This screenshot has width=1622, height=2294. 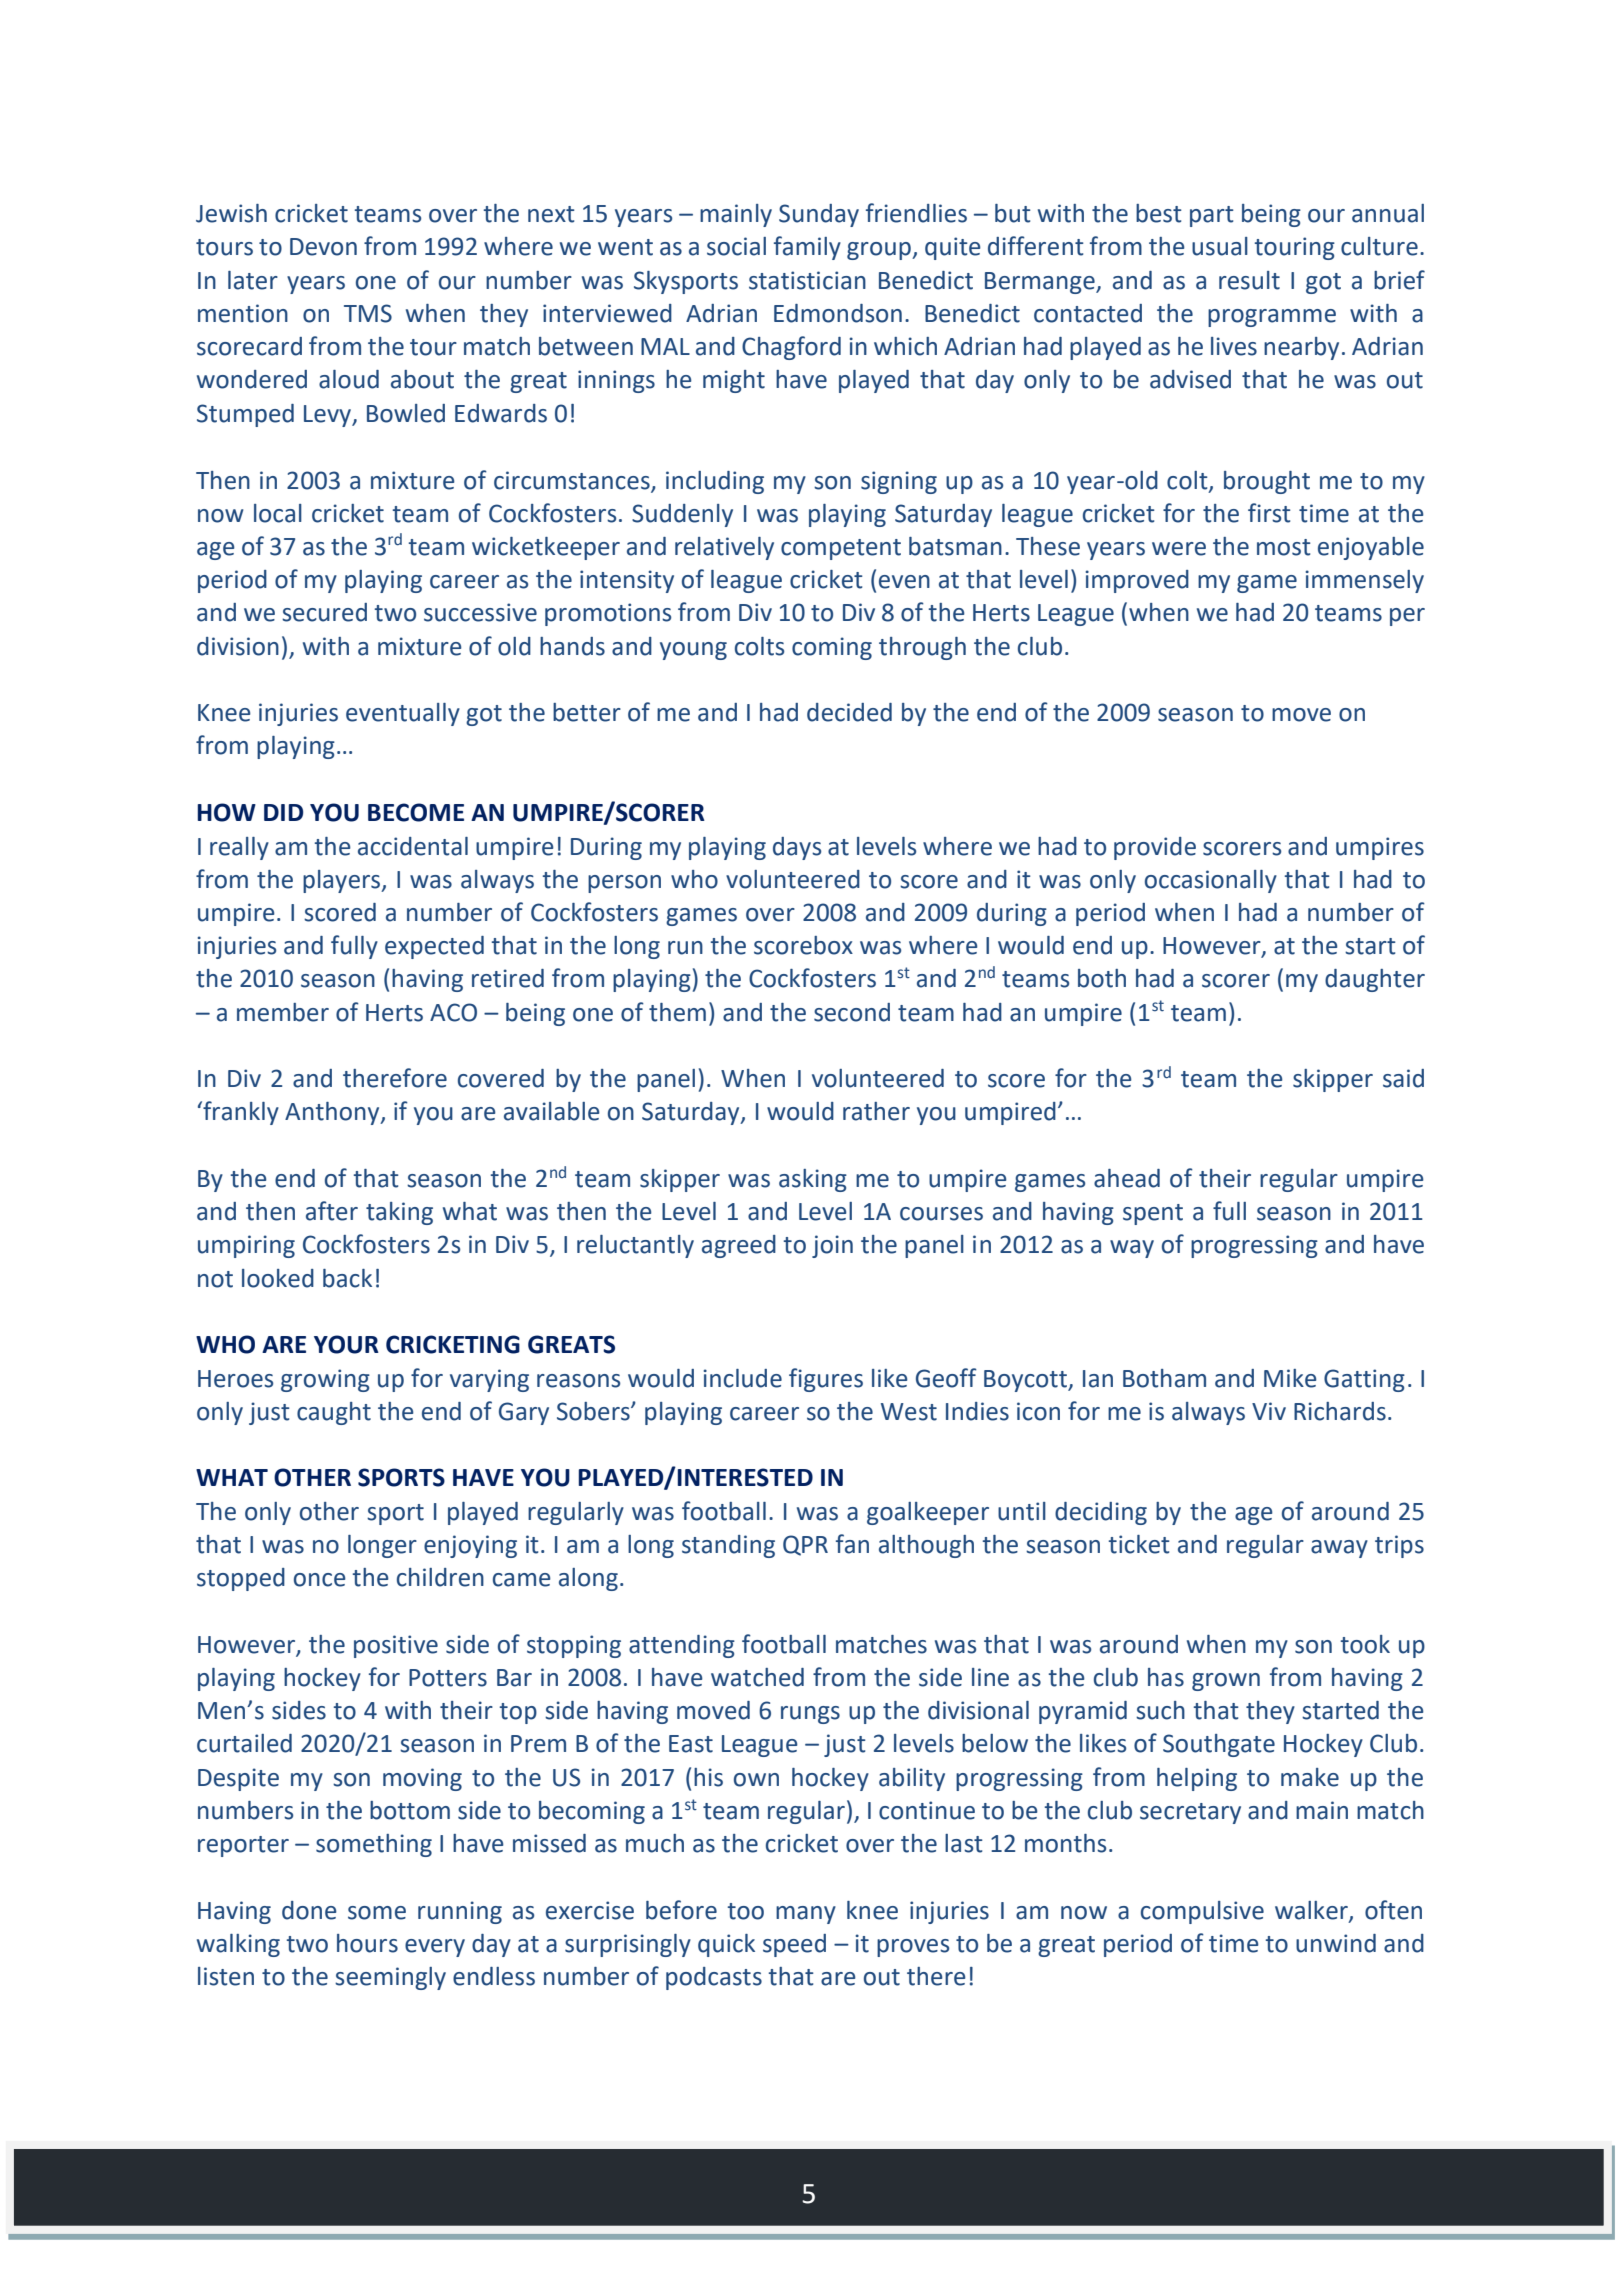 What do you see at coordinates (797, 848) in the screenshot?
I see `days` at bounding box center [797, 848].
